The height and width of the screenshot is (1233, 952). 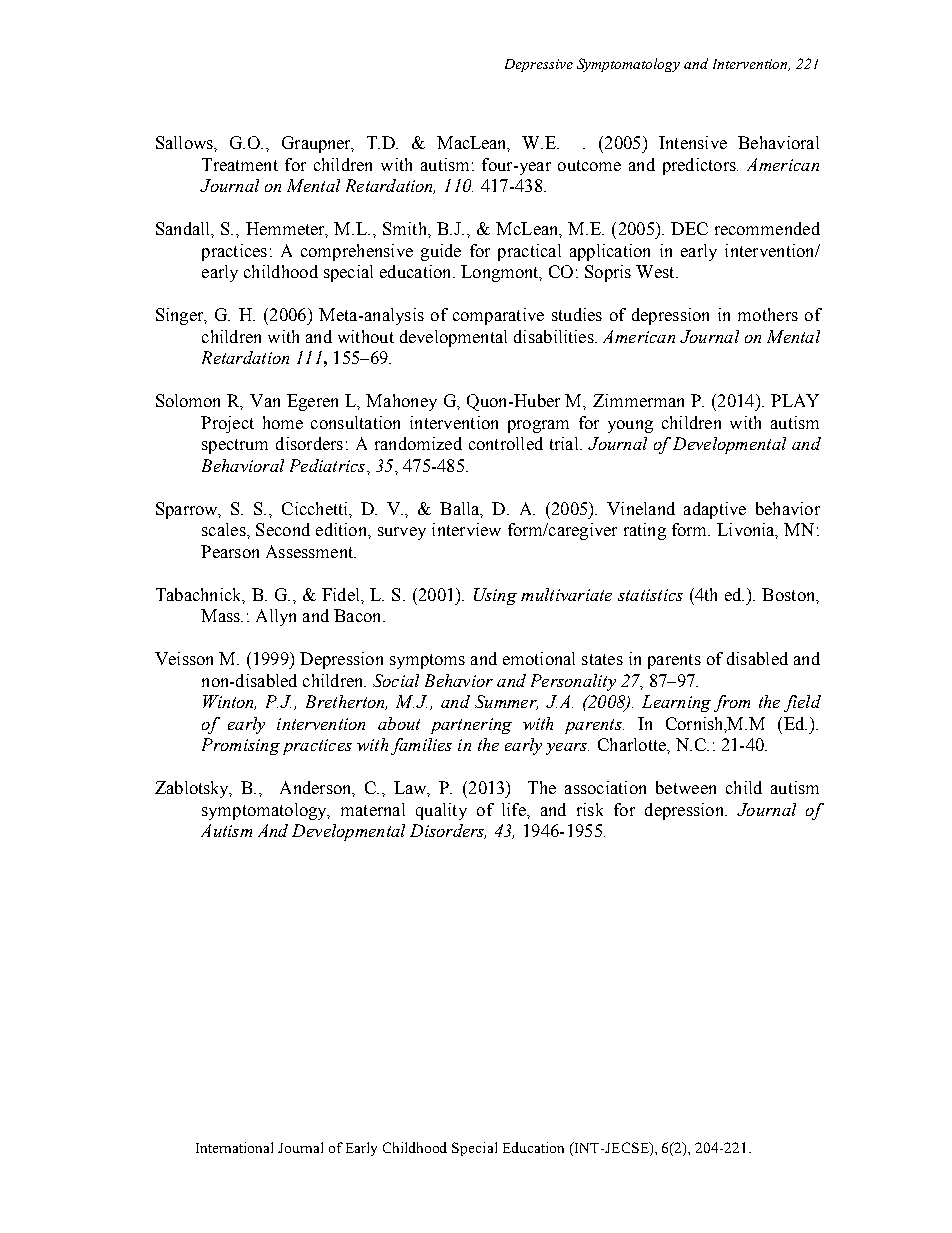 I want to click on spectrum, so click(x=235, y=446).
